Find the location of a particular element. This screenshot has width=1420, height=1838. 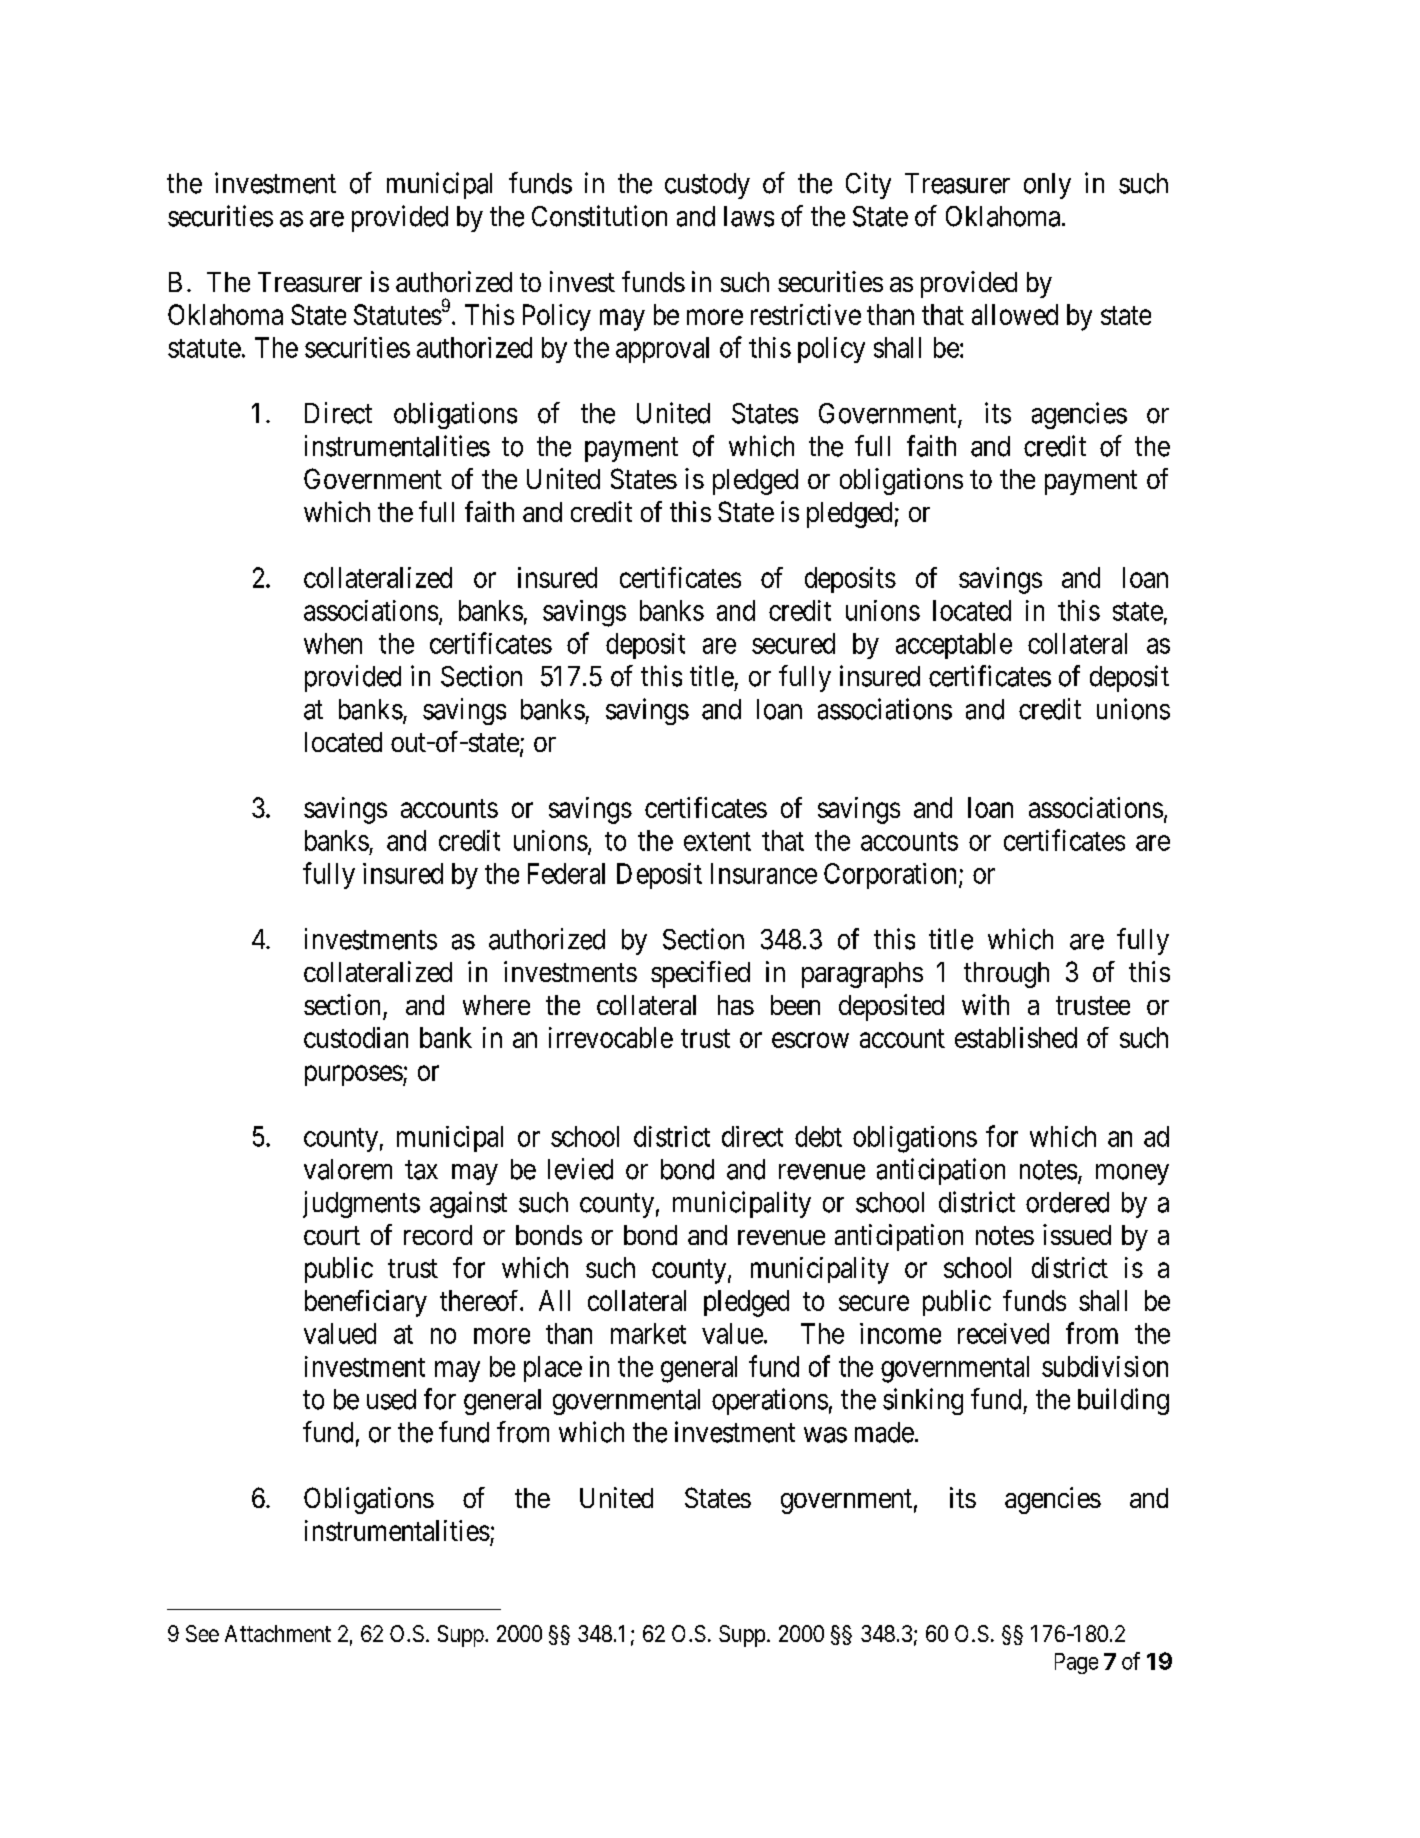

acceptable is located at coordinates (954, 646).
